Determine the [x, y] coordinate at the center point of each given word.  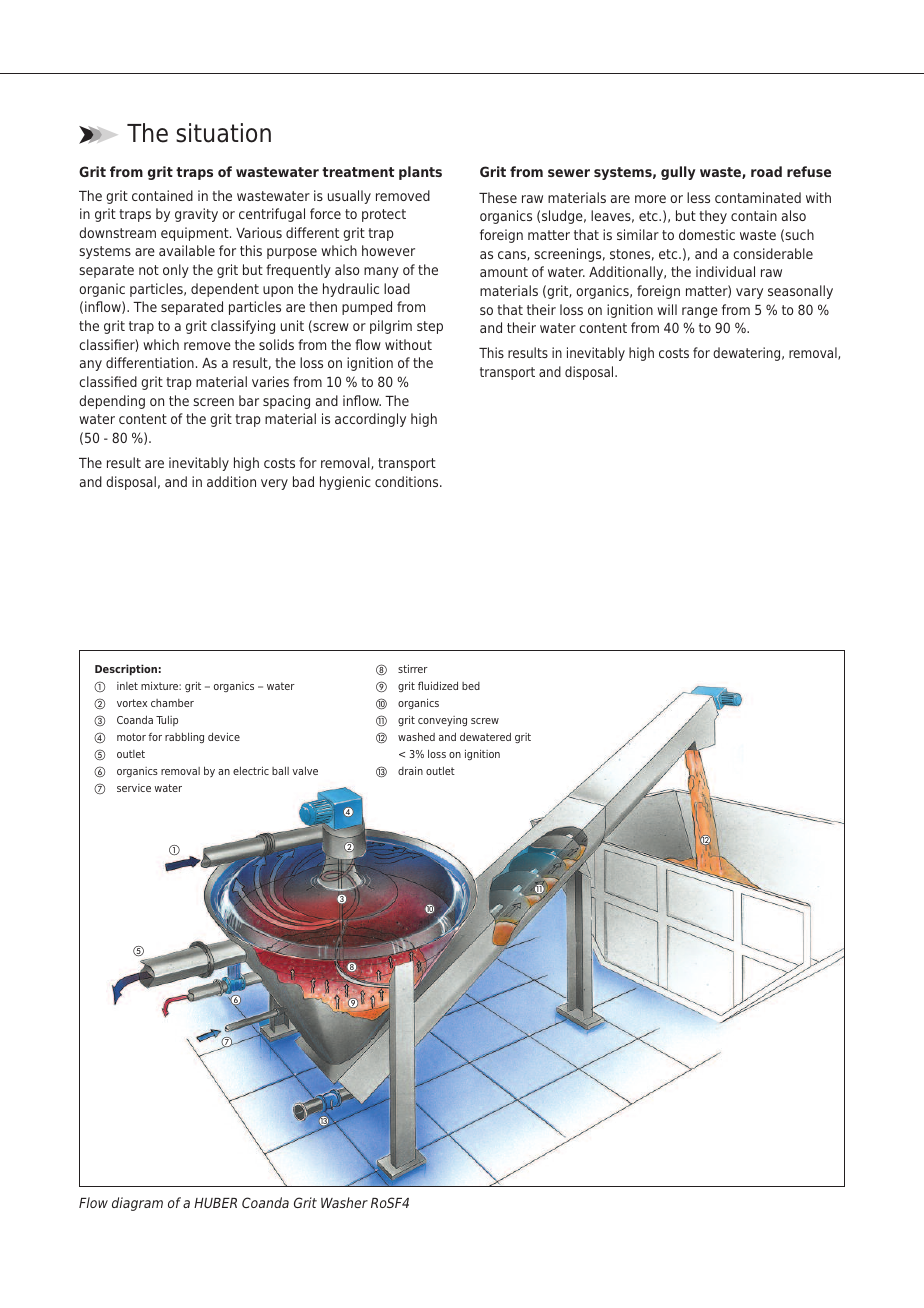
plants [420, 173]
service [134, 788]
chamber [172, 703]
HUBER [215, 1203]
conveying [442, 721]
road [766, 171]
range [700, 312]
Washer [344, 1202]
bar [249, 400]
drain [410, 770]
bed [471, 686]
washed [416, 736]
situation [223, 133]
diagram [137, 1204]
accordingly [370, 420]
